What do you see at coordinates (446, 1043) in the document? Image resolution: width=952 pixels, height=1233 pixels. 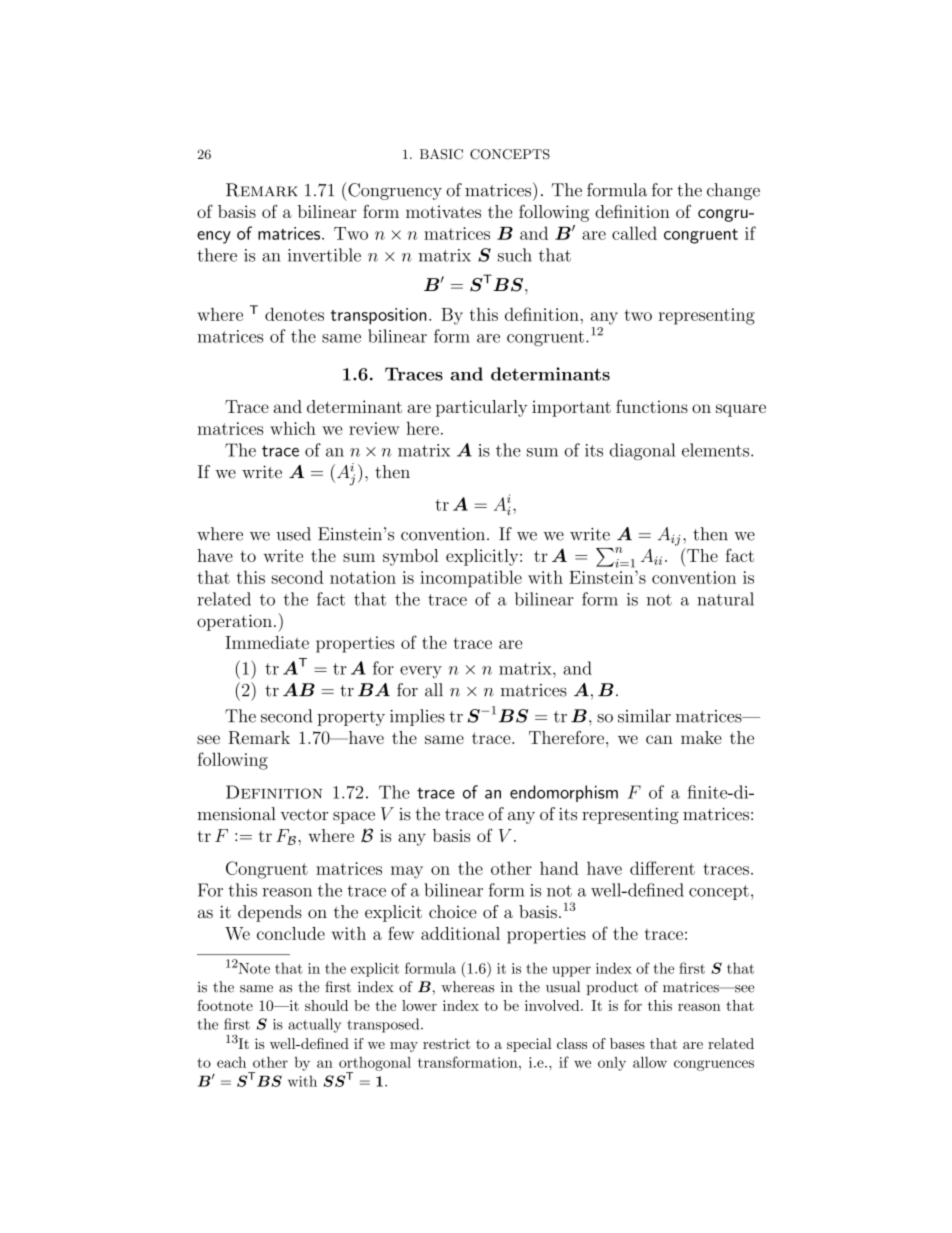 I see `restrict` at bounding box center [446, 1043].
